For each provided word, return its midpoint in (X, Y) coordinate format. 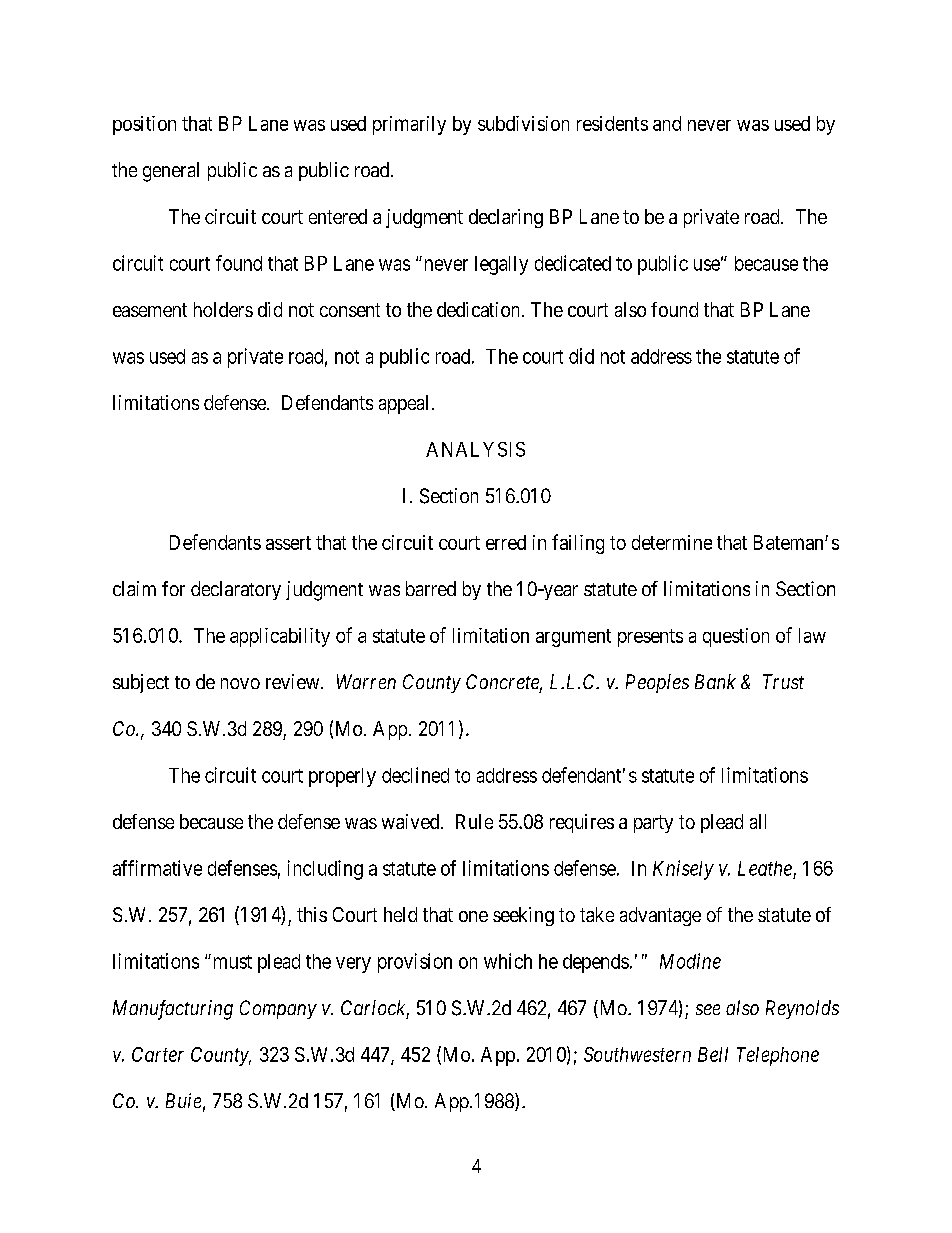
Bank (715, 681)
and (667, 123)
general (171, 172)
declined (415, 775)
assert (288, 543)
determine (672, 542)
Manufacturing (173, 1010)
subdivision (523, 123)
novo (240, 683)
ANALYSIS (475, 449)
